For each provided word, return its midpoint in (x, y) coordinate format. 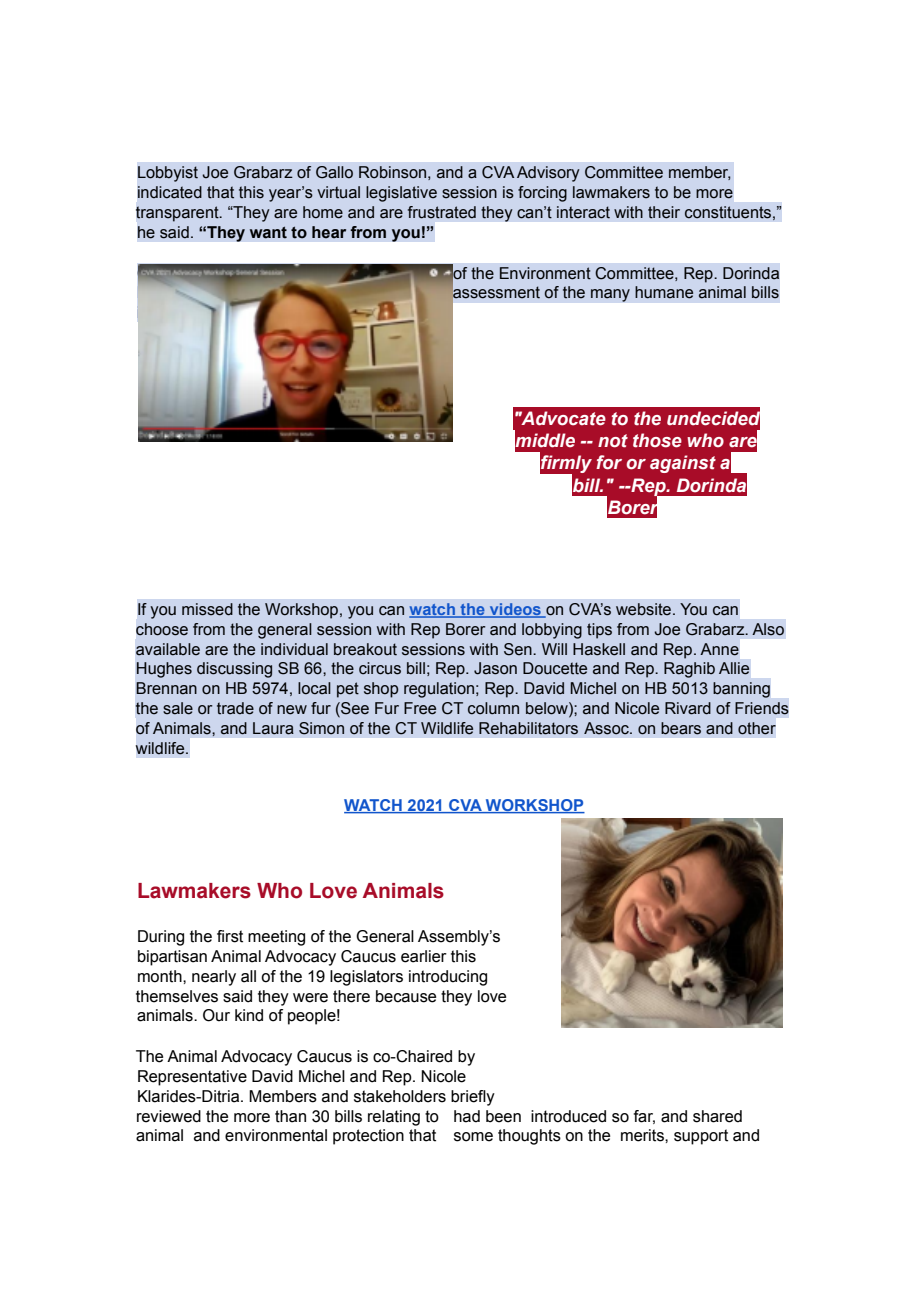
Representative (192, 1078)
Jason (495, 668)
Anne (719, 649)
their (664, 212)
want (268, 232)
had (467, 1116)
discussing (234, 670)
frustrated (442, 212)
